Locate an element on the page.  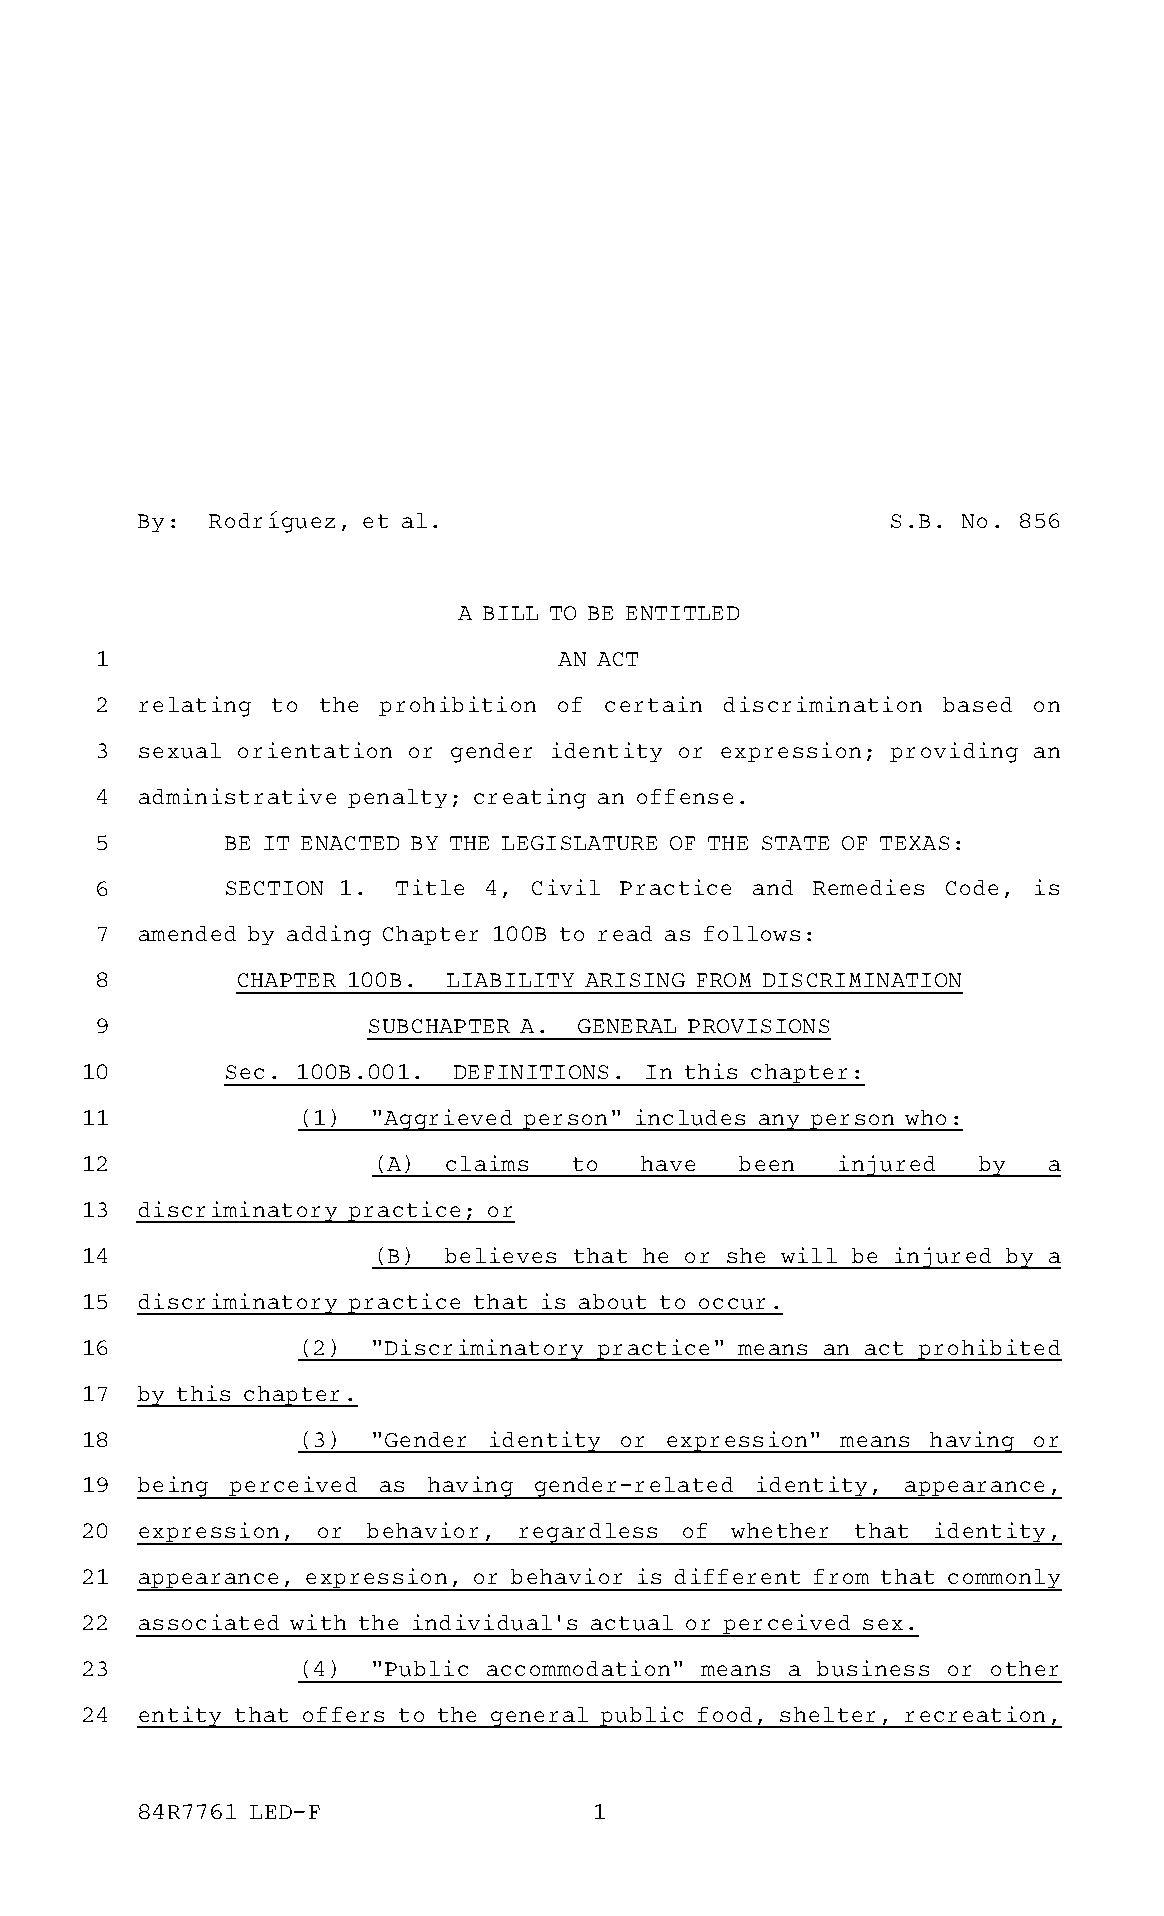
adding is located at coordinates (329, 935).
